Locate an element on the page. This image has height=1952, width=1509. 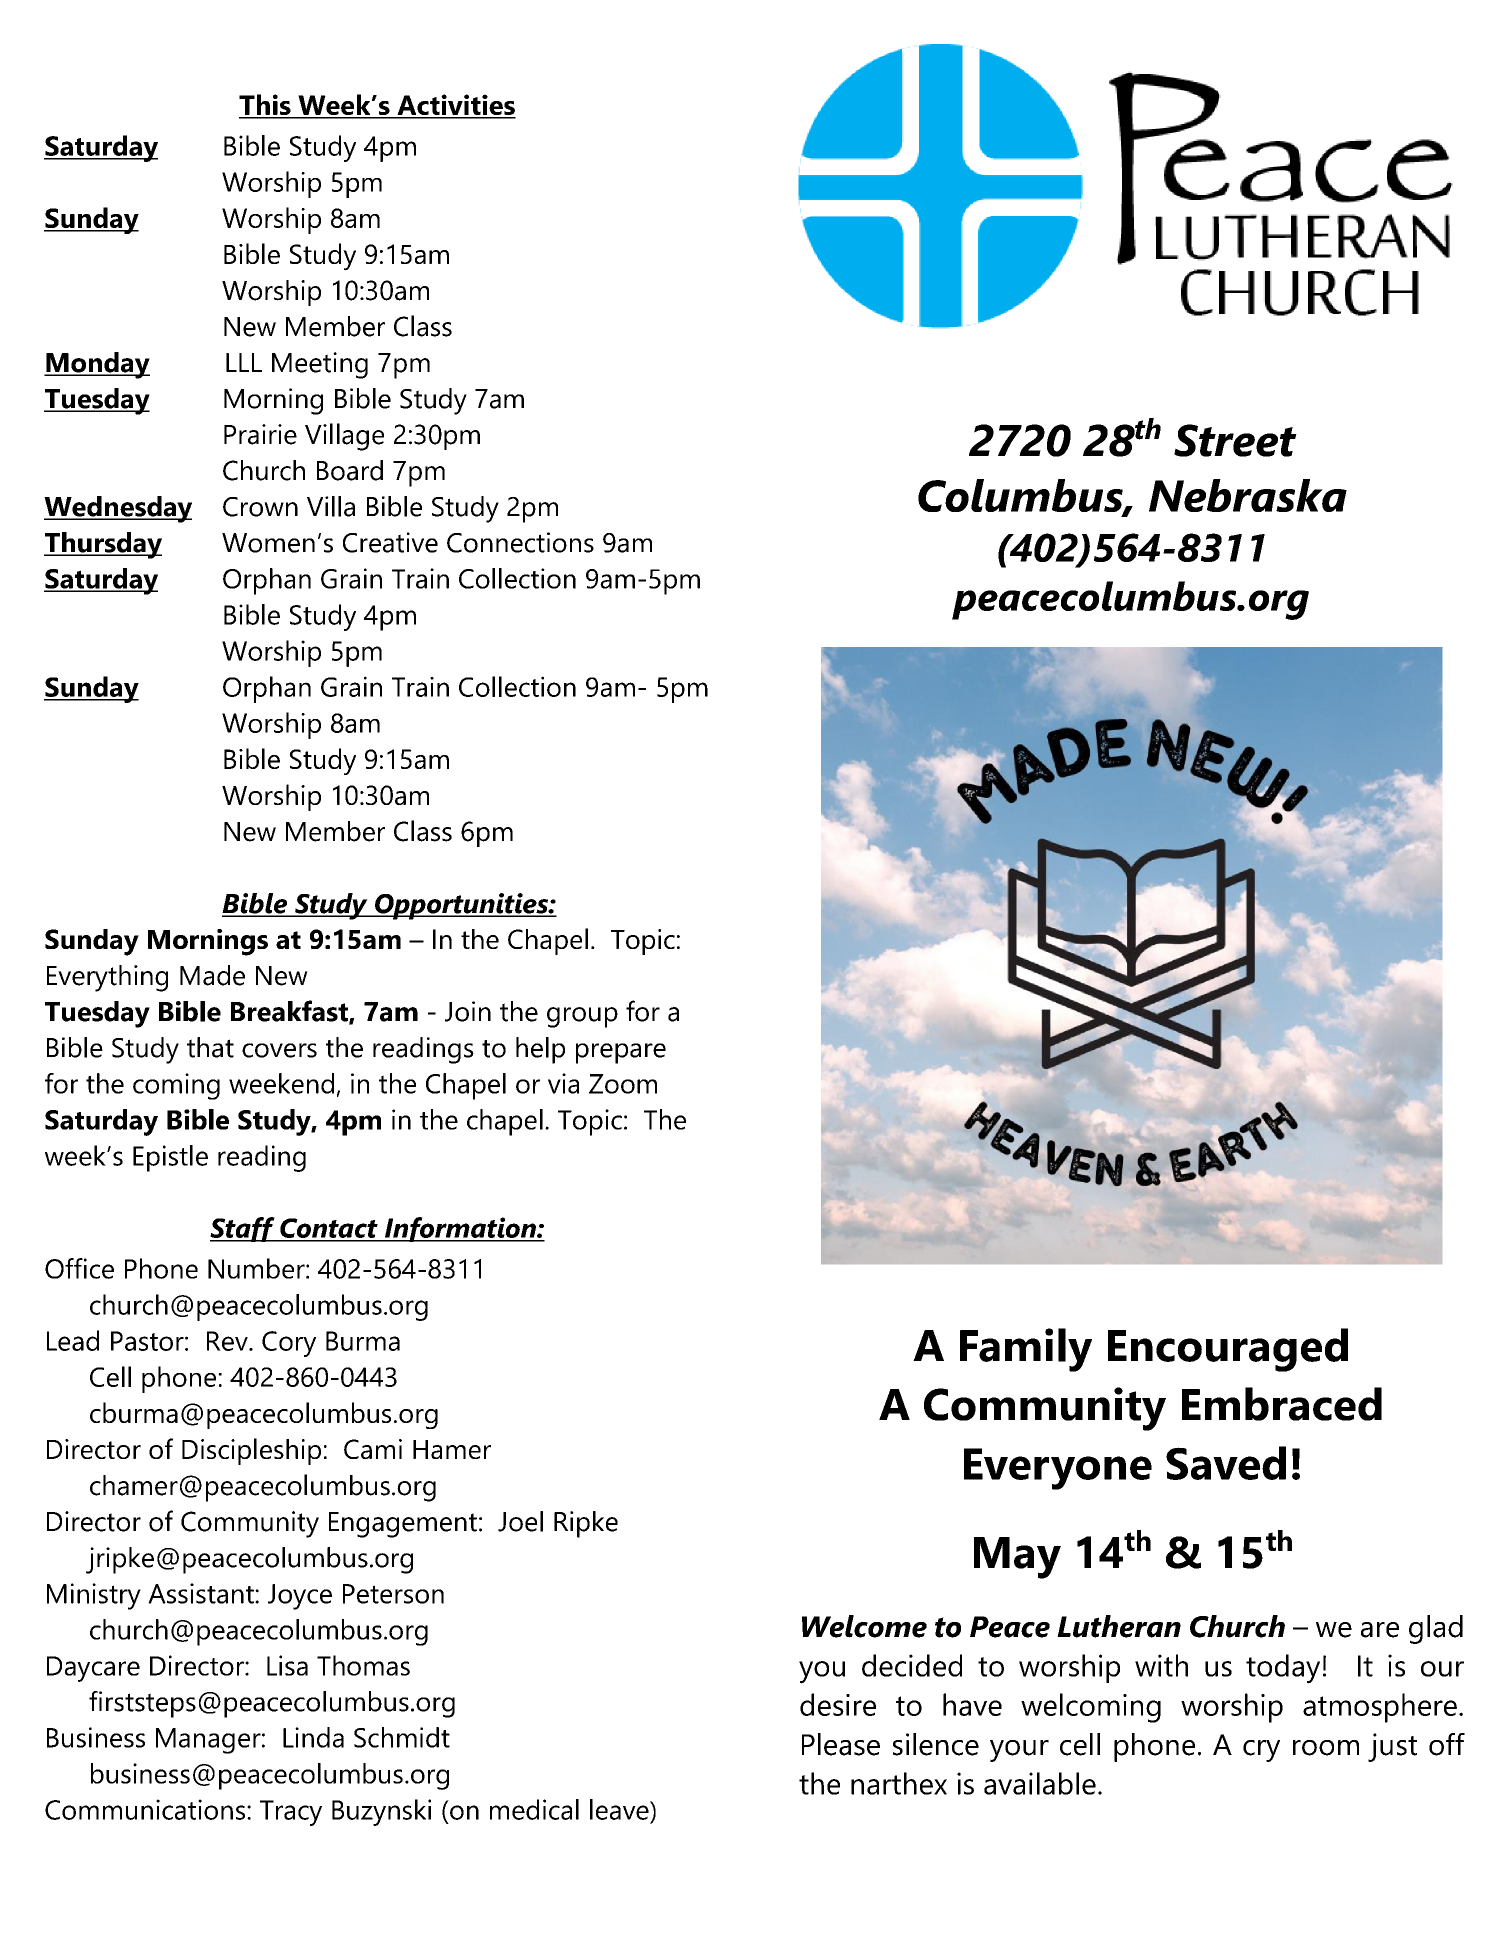
room is located at coordinates (1326, 1748).
